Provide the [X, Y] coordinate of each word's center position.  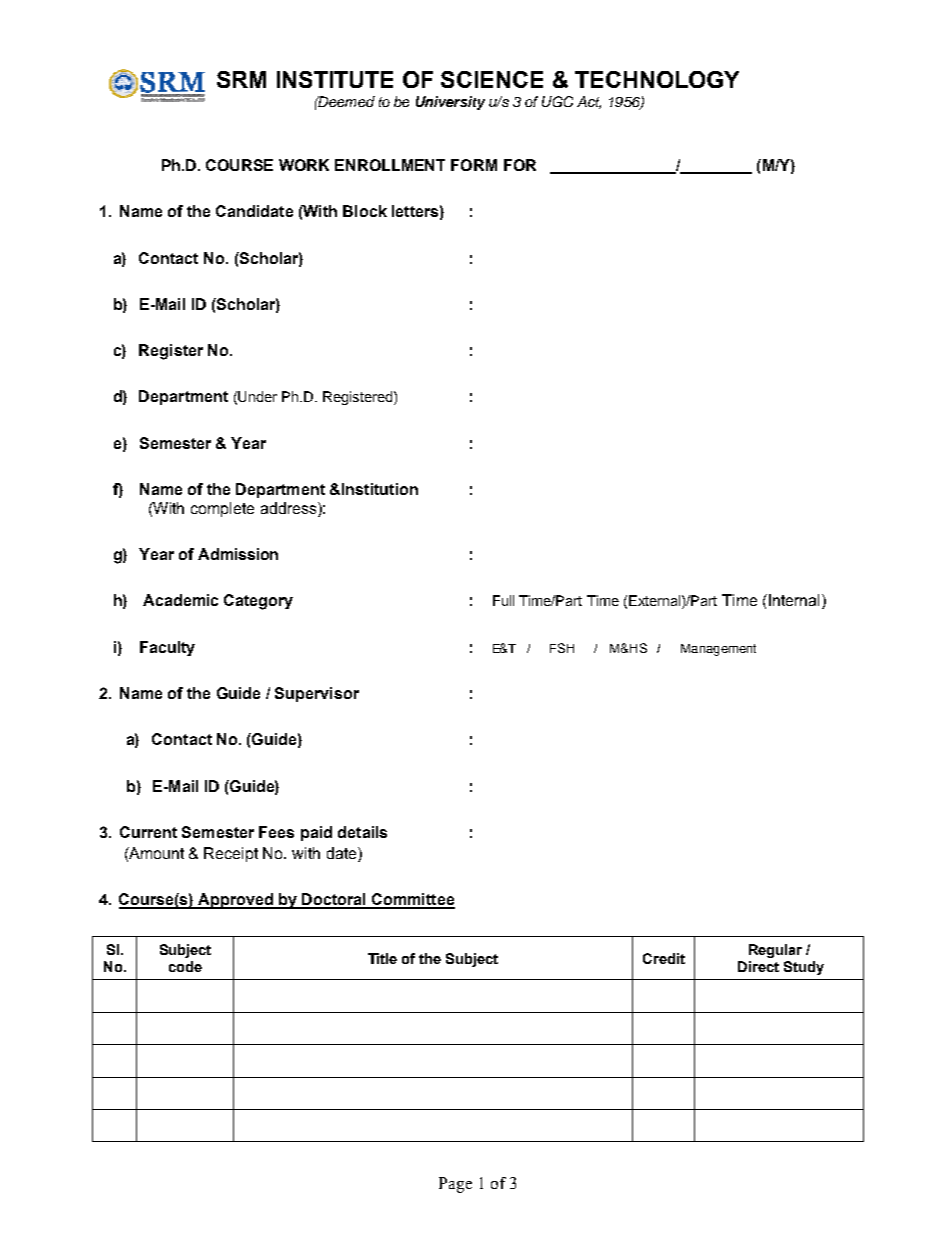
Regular [775, 951]
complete [222, 509]
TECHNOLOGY [657, 79]
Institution [380, 489]
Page [455, 1185]
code [185, 966]
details [362, 832]
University [450, 103]
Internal [796, 601]
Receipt [231, 854]
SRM [241, 79]
